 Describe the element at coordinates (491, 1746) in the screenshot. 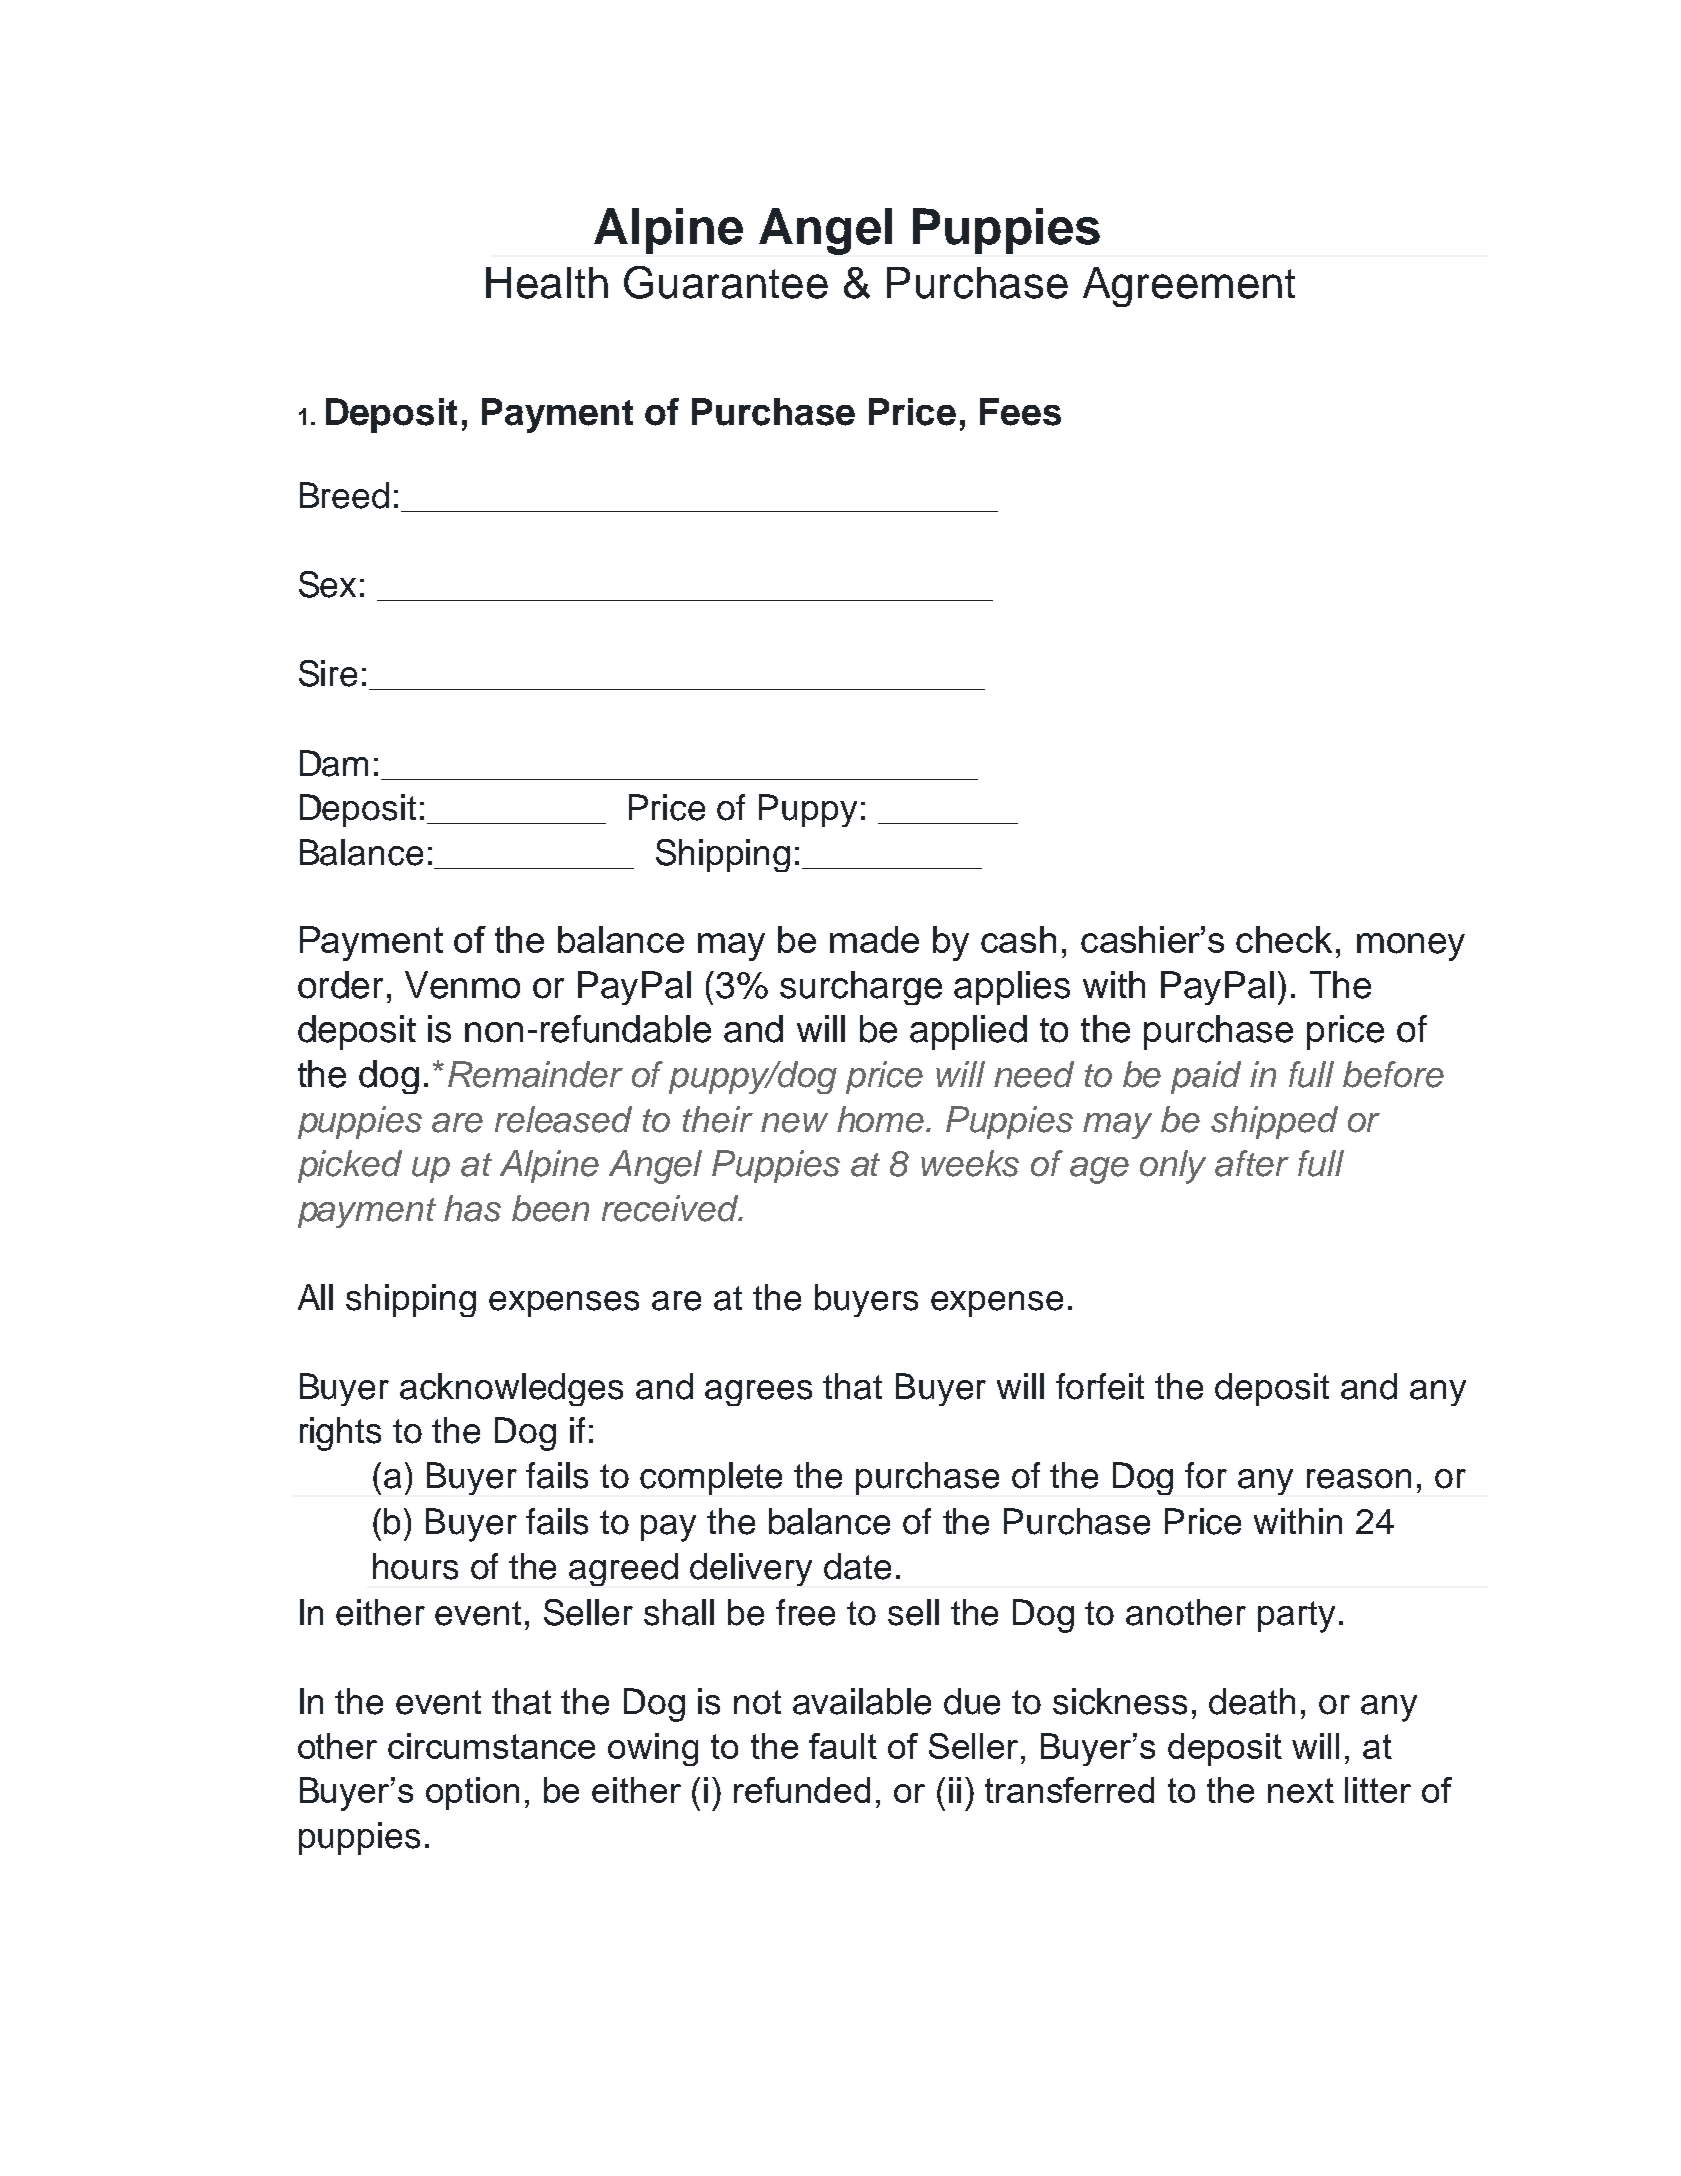

I see `circumstance` at that location.
